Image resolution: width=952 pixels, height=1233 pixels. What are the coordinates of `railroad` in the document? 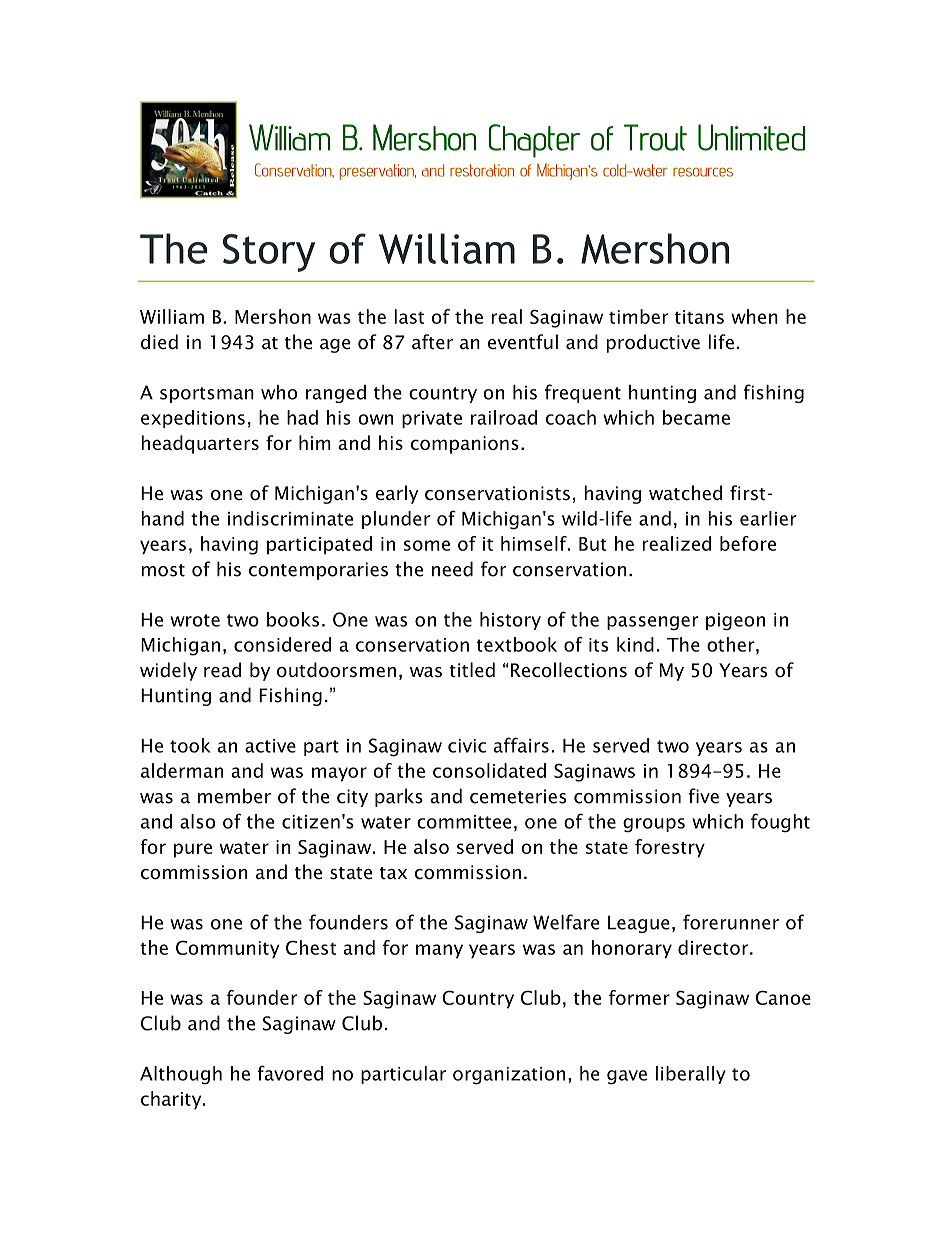 It's located at (504, 417).
